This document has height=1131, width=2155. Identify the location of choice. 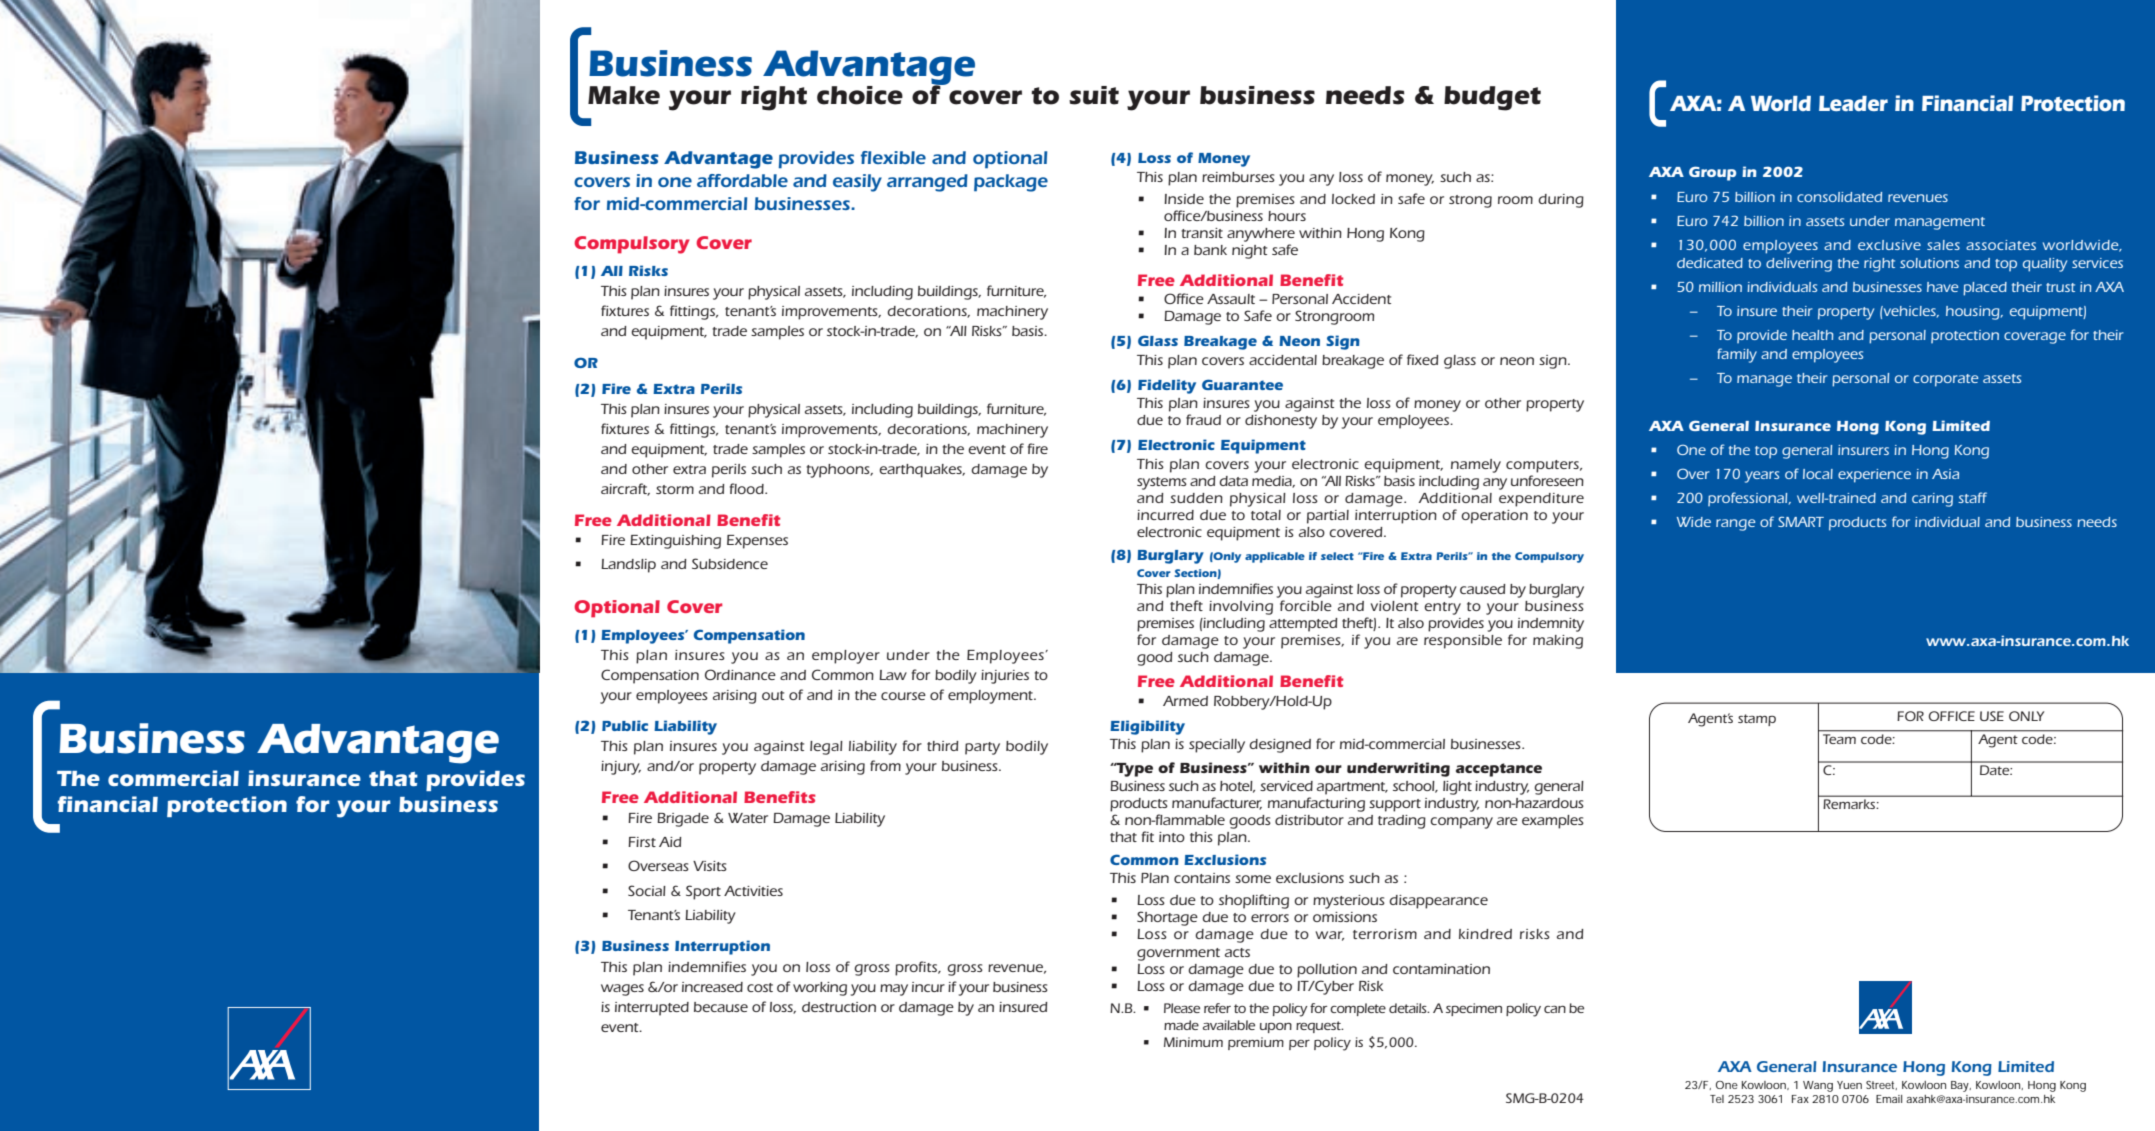
(860, 95).
